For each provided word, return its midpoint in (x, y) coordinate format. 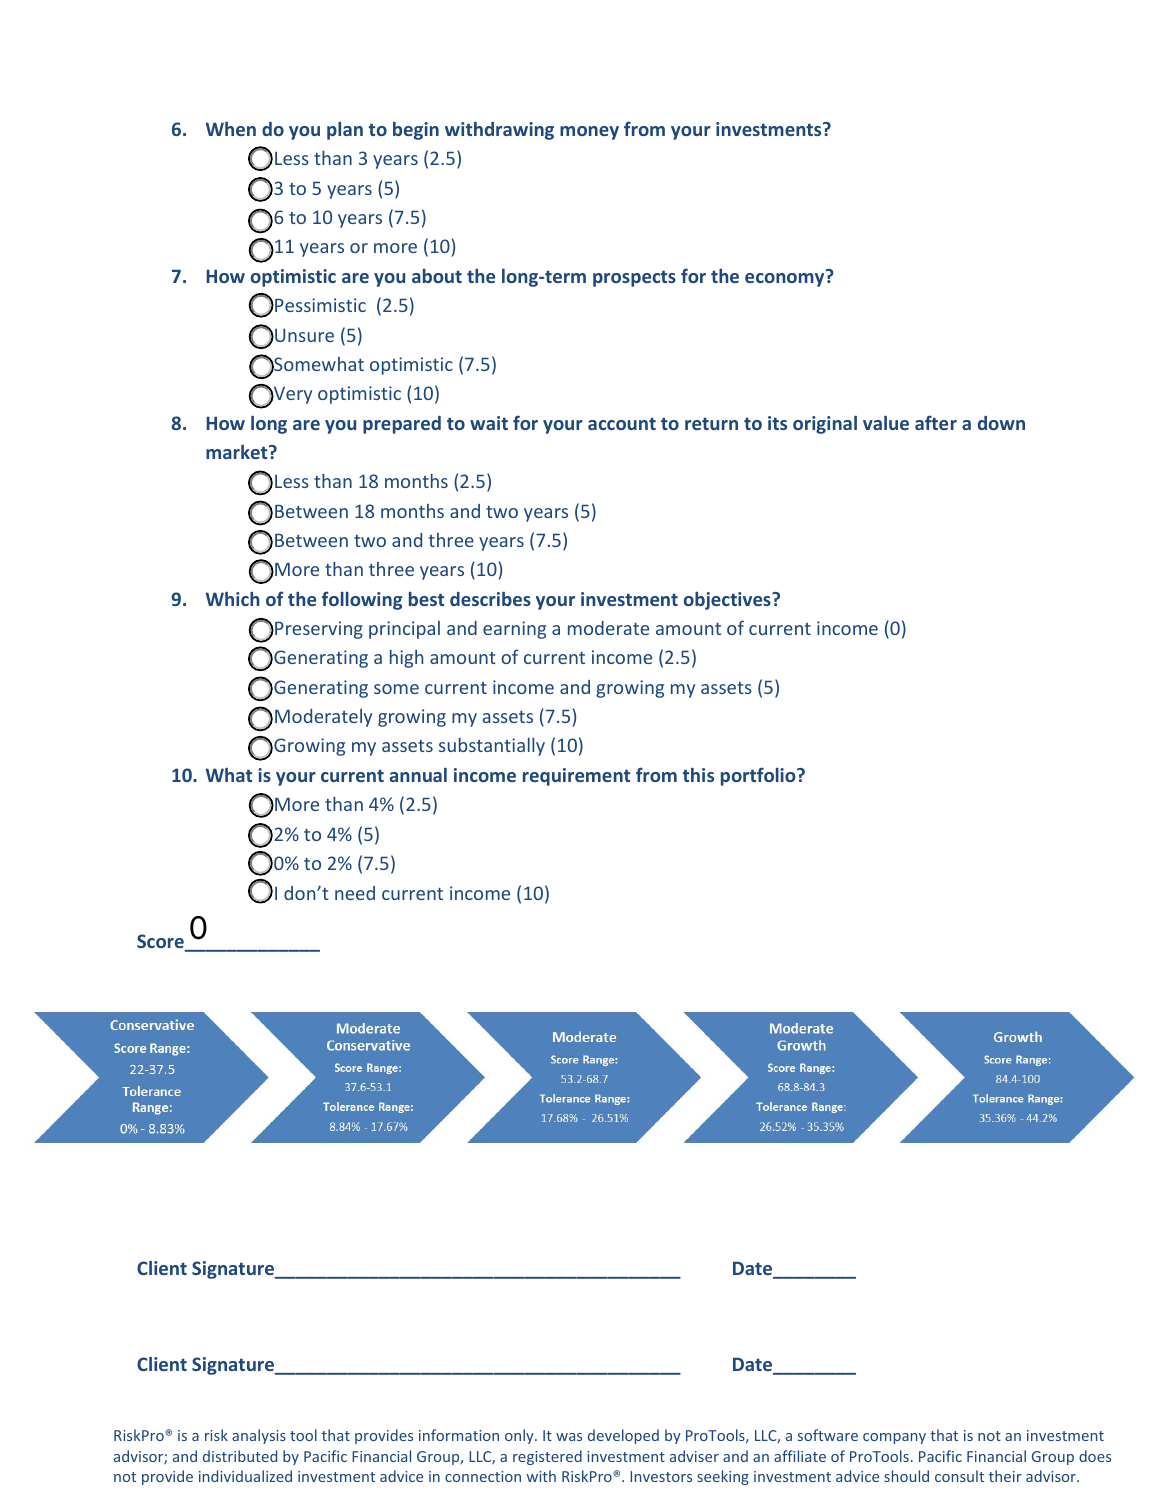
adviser (694, 1456)
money (589, 133)
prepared (402, 425)
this (698, 775)
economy (786, 279)
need (355, 893)
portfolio (759, 776)
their (1005, 1476)
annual (418, 775)
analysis (259, 1436)
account (622, 423)
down (1001, 423)
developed (623, 1436)
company (894, 1438)
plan (345, 131)
